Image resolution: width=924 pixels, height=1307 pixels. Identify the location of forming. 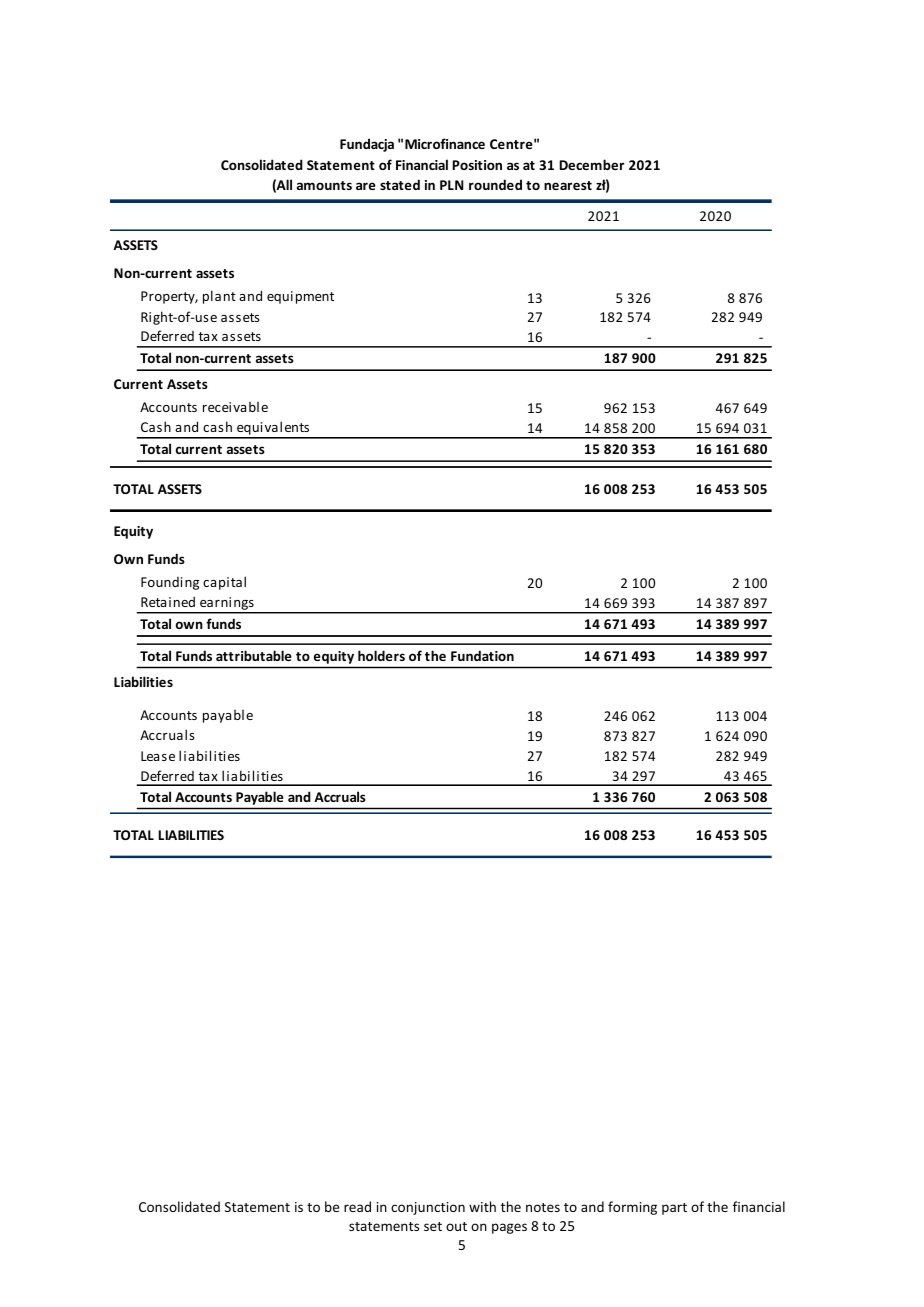
(632, 1208).
